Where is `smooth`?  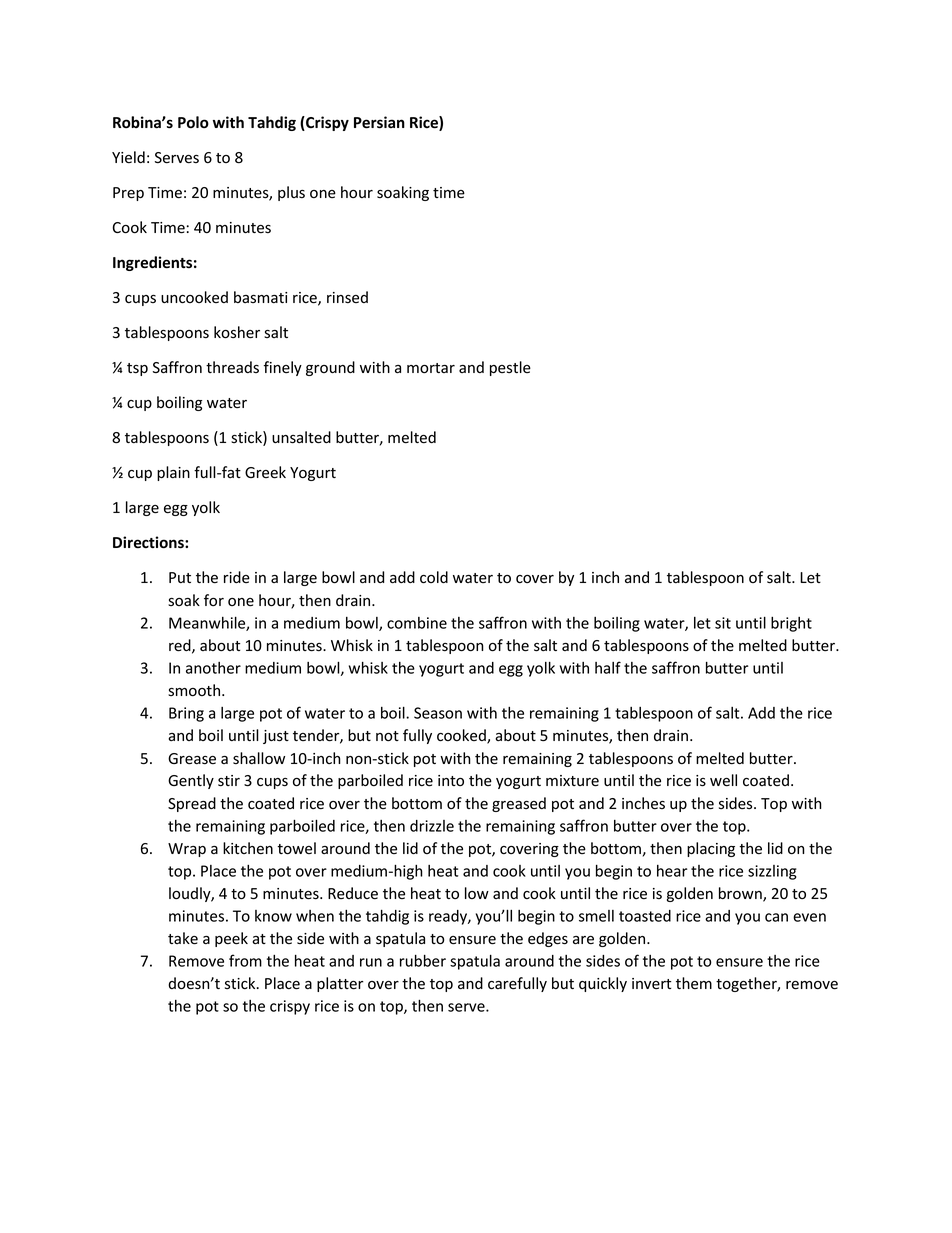 smooth is located at coordinates (194, 690).
